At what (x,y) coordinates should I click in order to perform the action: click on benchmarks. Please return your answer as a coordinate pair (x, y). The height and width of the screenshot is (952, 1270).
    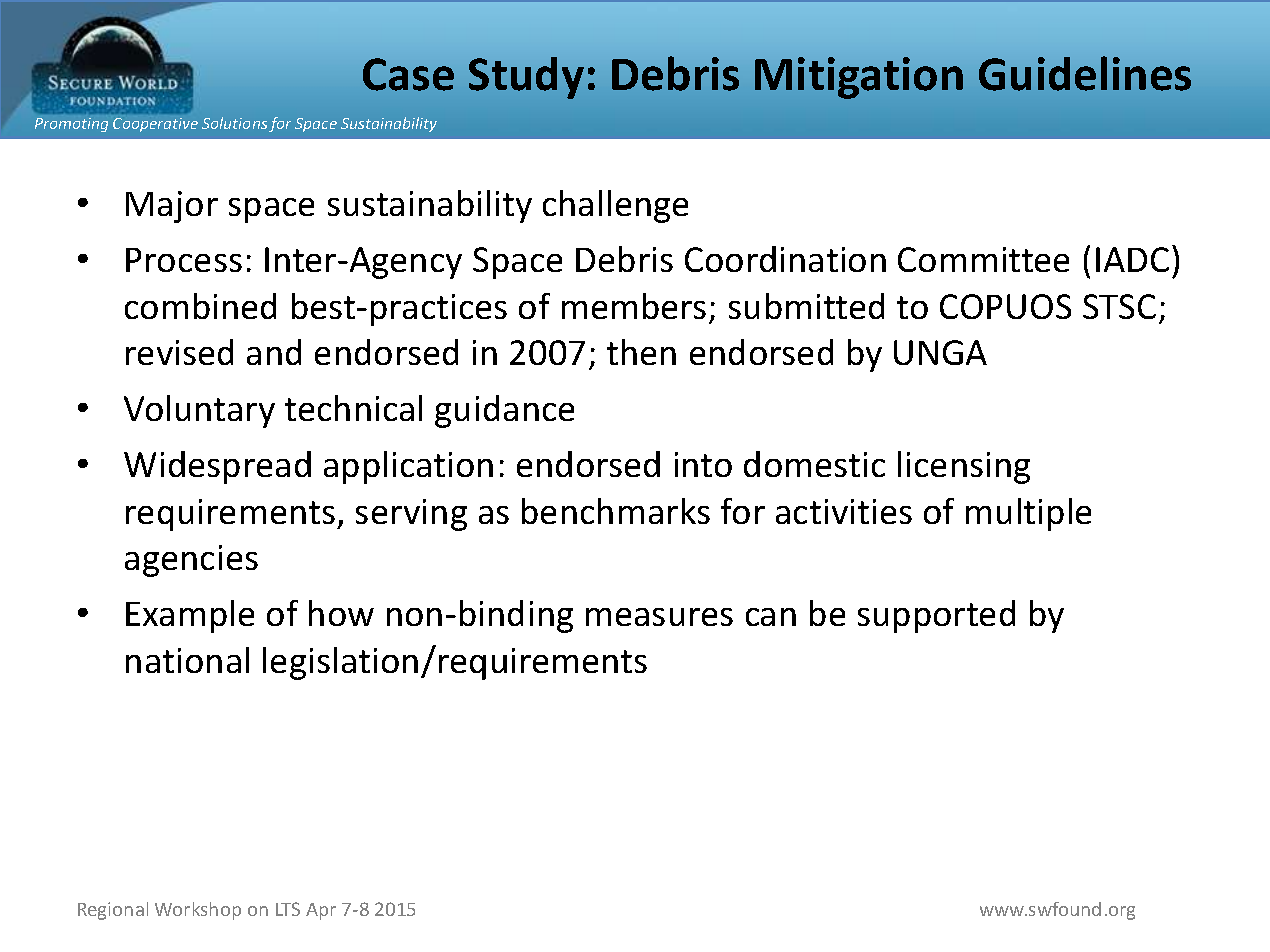
    Looking at the image, I should click on (616, 511).
